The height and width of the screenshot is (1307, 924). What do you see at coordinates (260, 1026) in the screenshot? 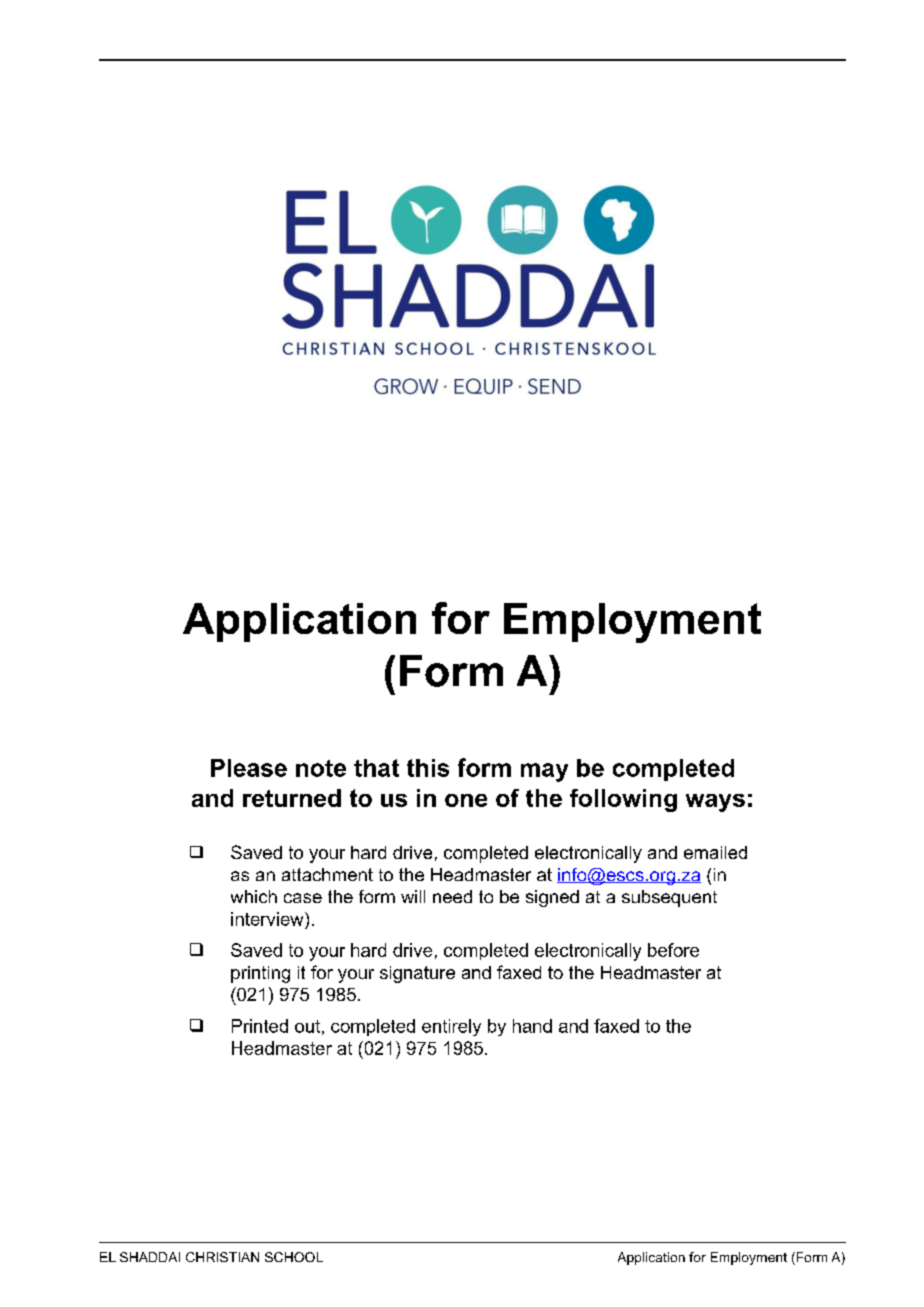
I see `Printed` at bounding box center [260, 1026].
